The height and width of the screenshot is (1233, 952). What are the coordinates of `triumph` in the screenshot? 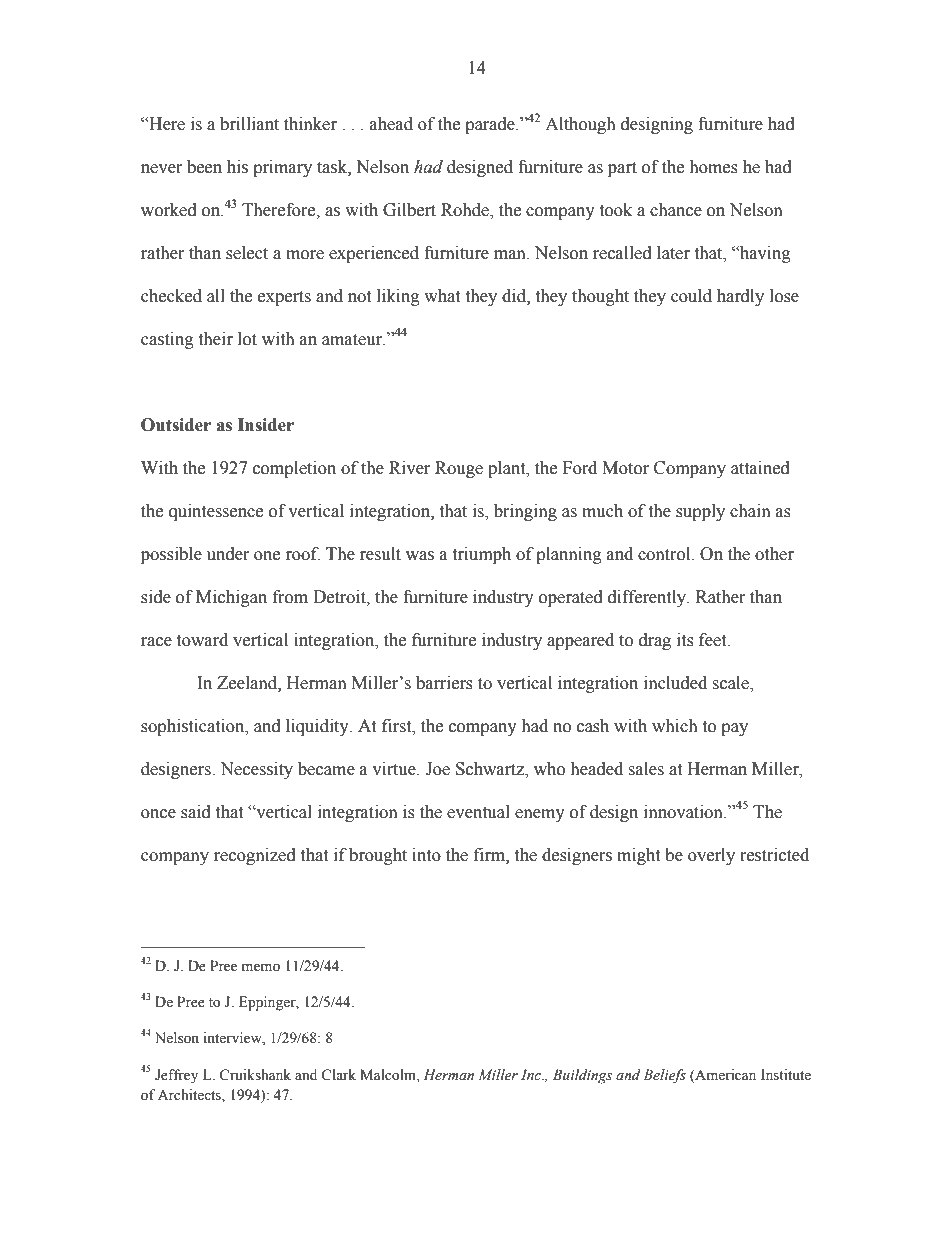 It's located at (481, 555).
